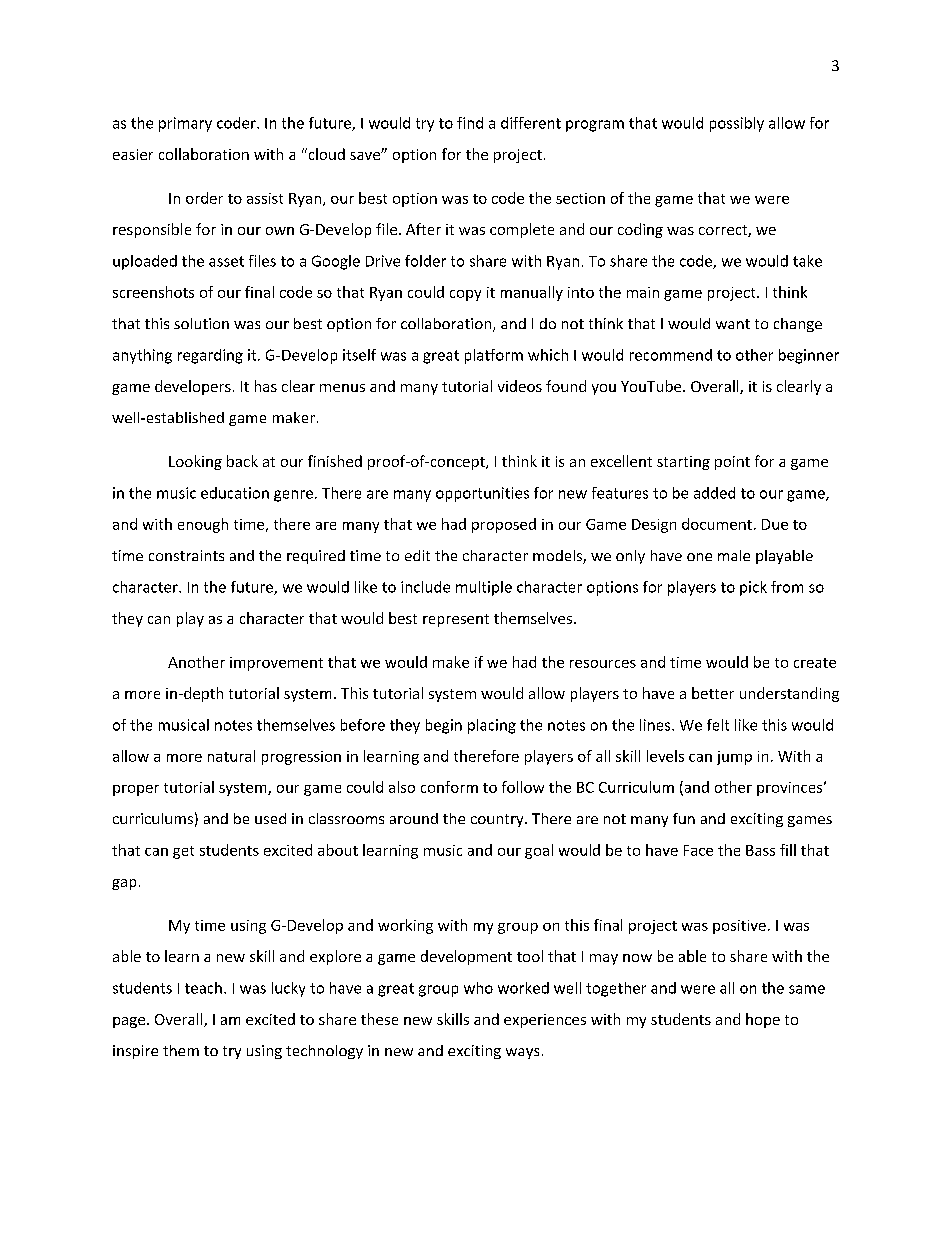  What do you see at coordinates (478, 988) in the image?
I see `who` at bounding box center [478, 988].
